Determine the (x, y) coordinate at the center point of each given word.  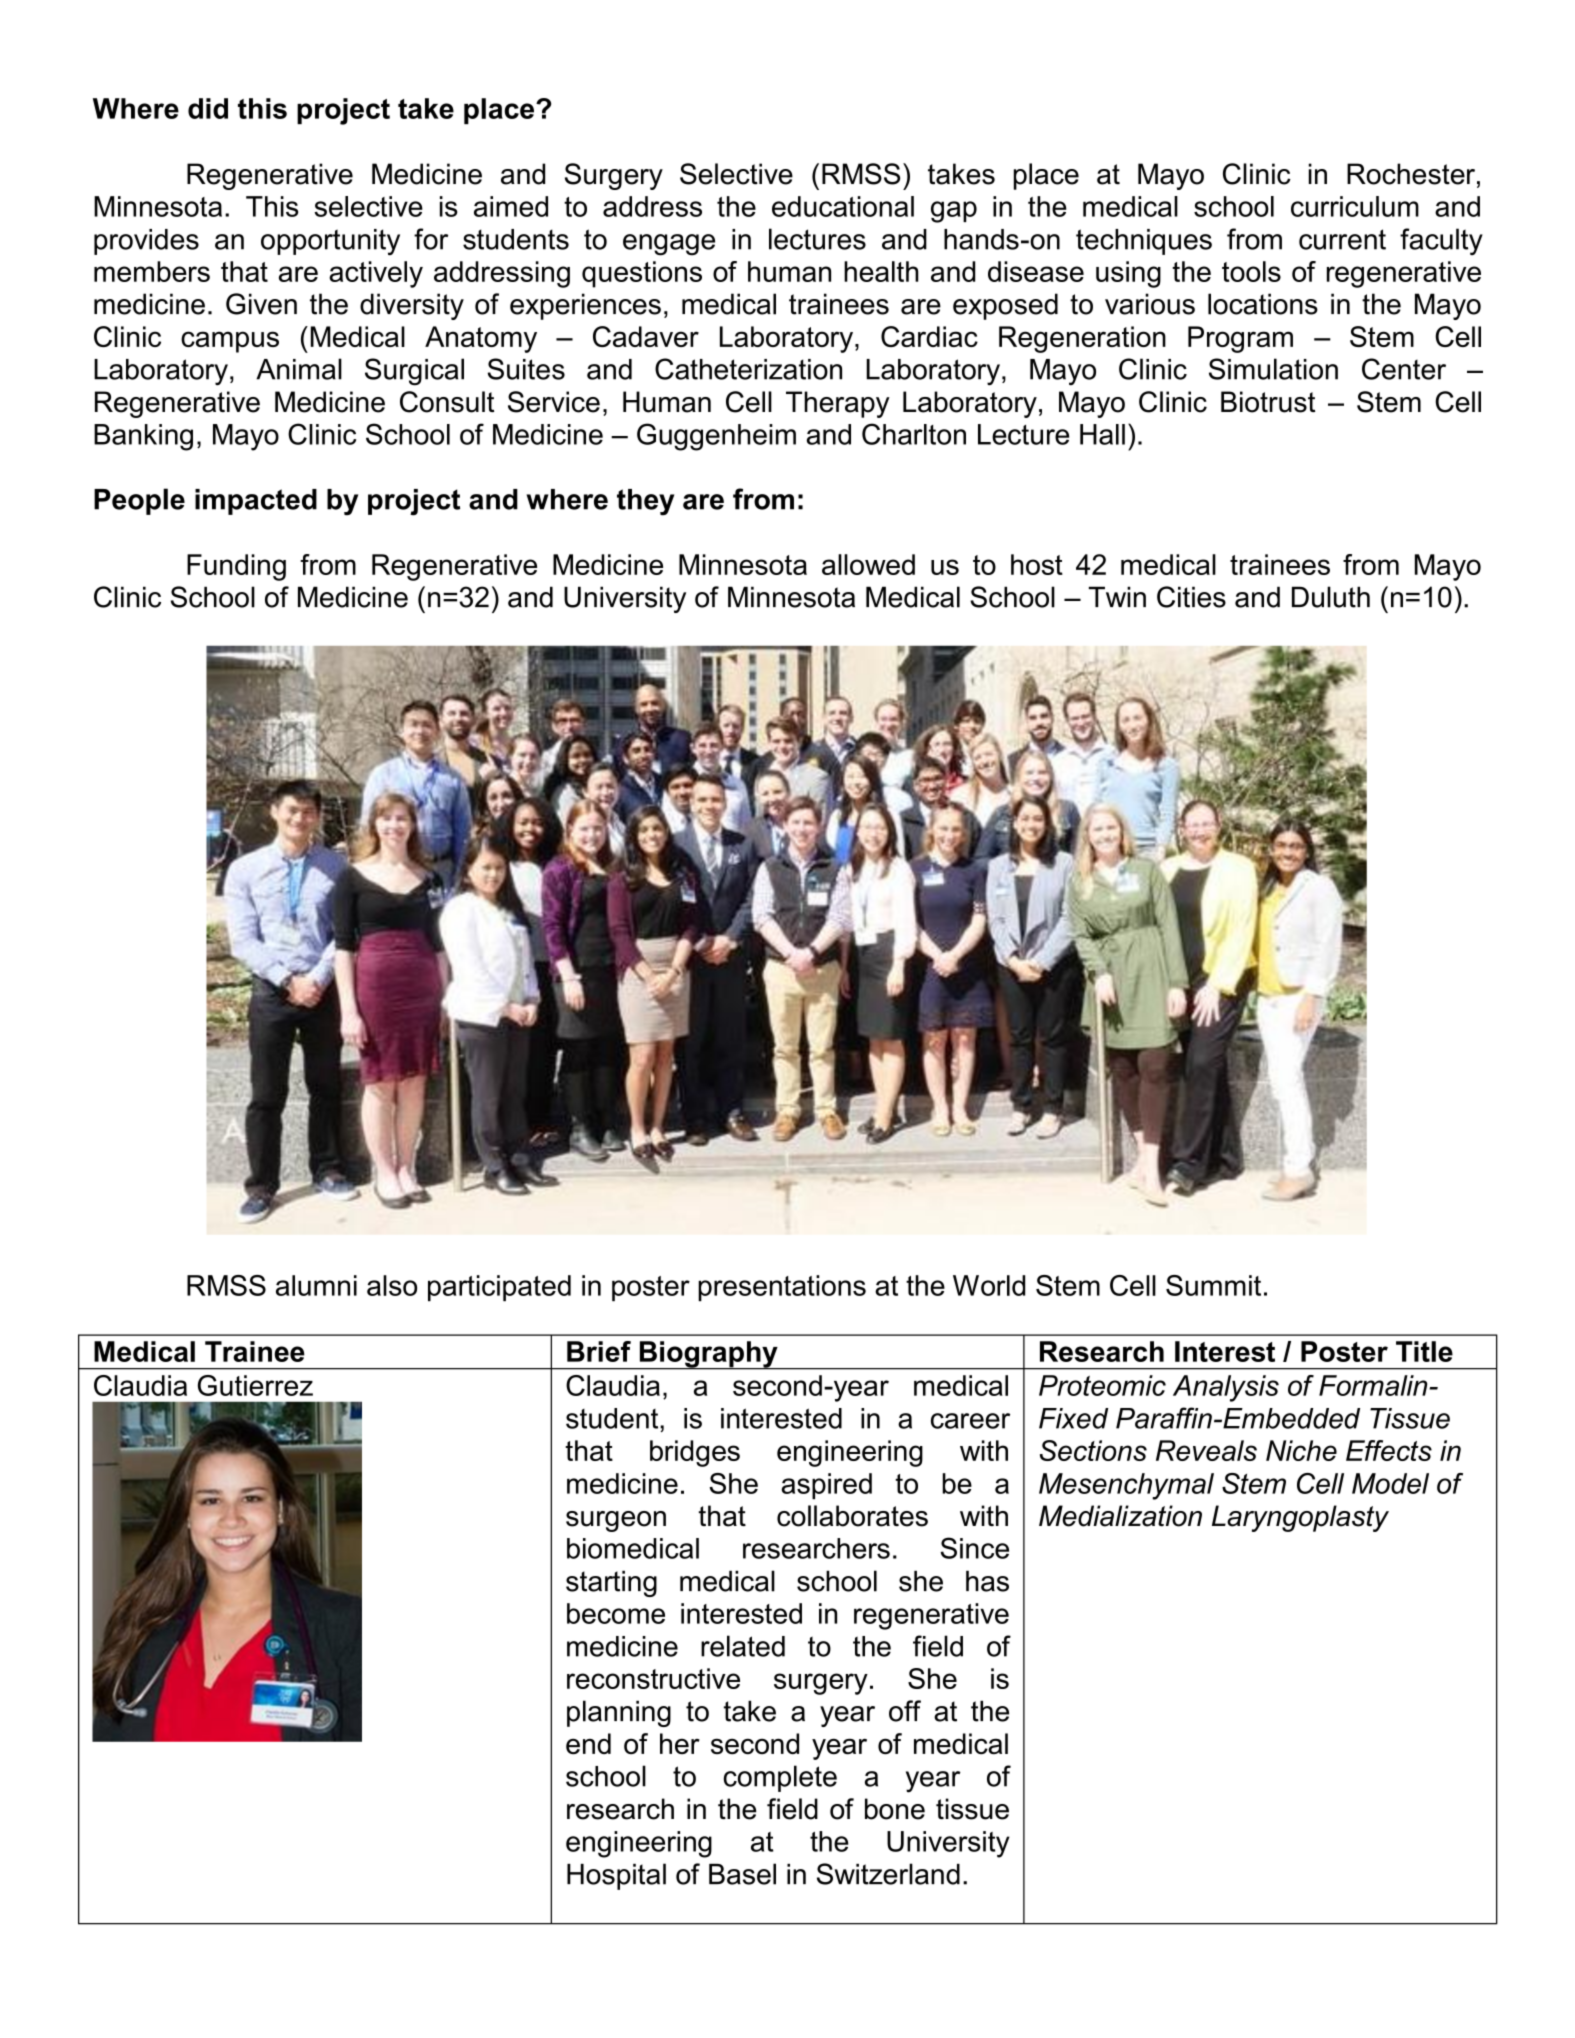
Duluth (1331, 597)
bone (895, 1809)
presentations (782, 1288)
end (588, 1744)
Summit (1213, 1285)
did (208, 108)
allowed (868, 564)
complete (780, 1778)
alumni (316, 1285)
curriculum (1355, 206)
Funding (236, 567)
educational (843, 206)
